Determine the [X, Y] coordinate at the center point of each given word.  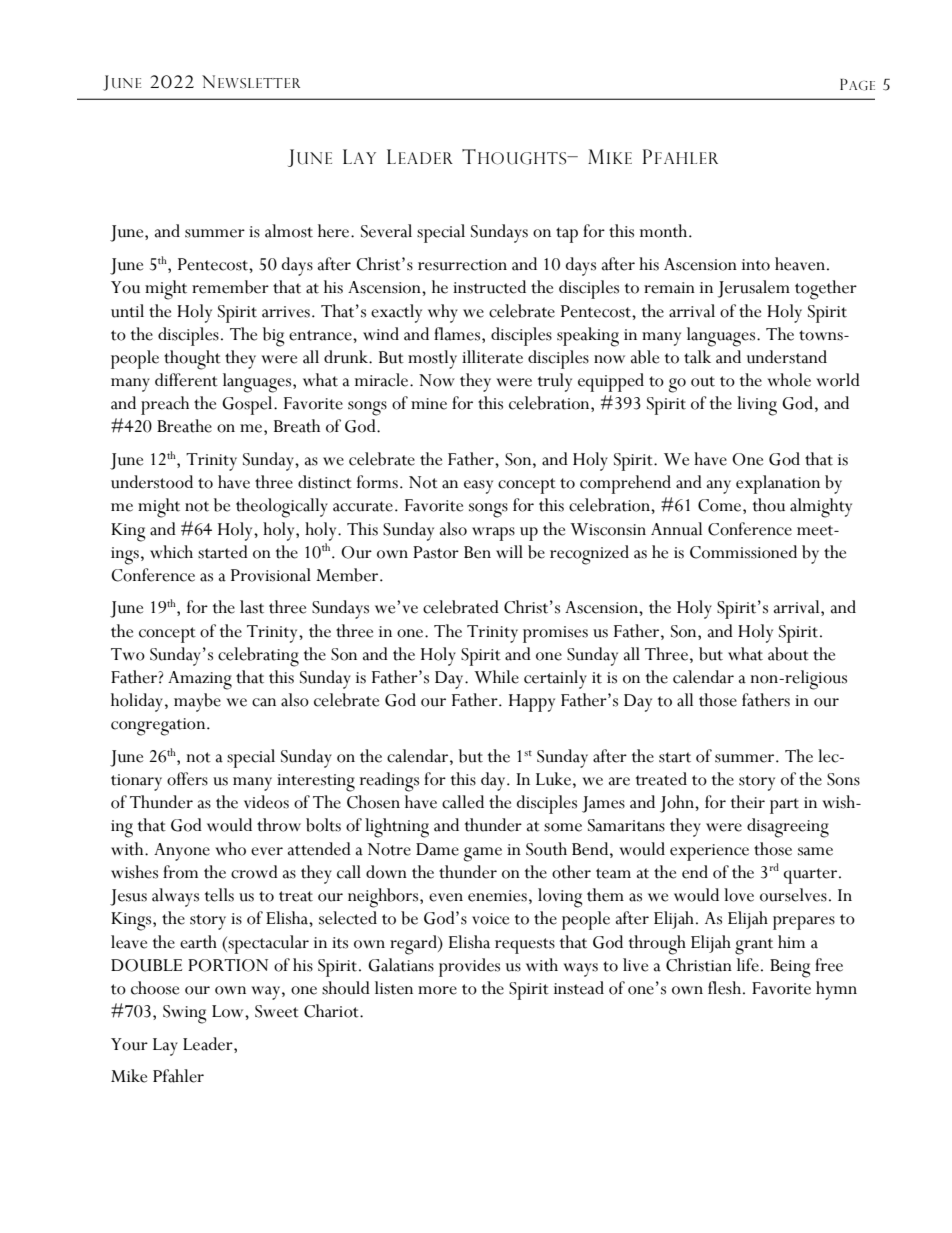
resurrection [462, 265]
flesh [726, 988]
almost [289, 231]
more [437, 990]
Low [229, 1011]
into [756, 265]
